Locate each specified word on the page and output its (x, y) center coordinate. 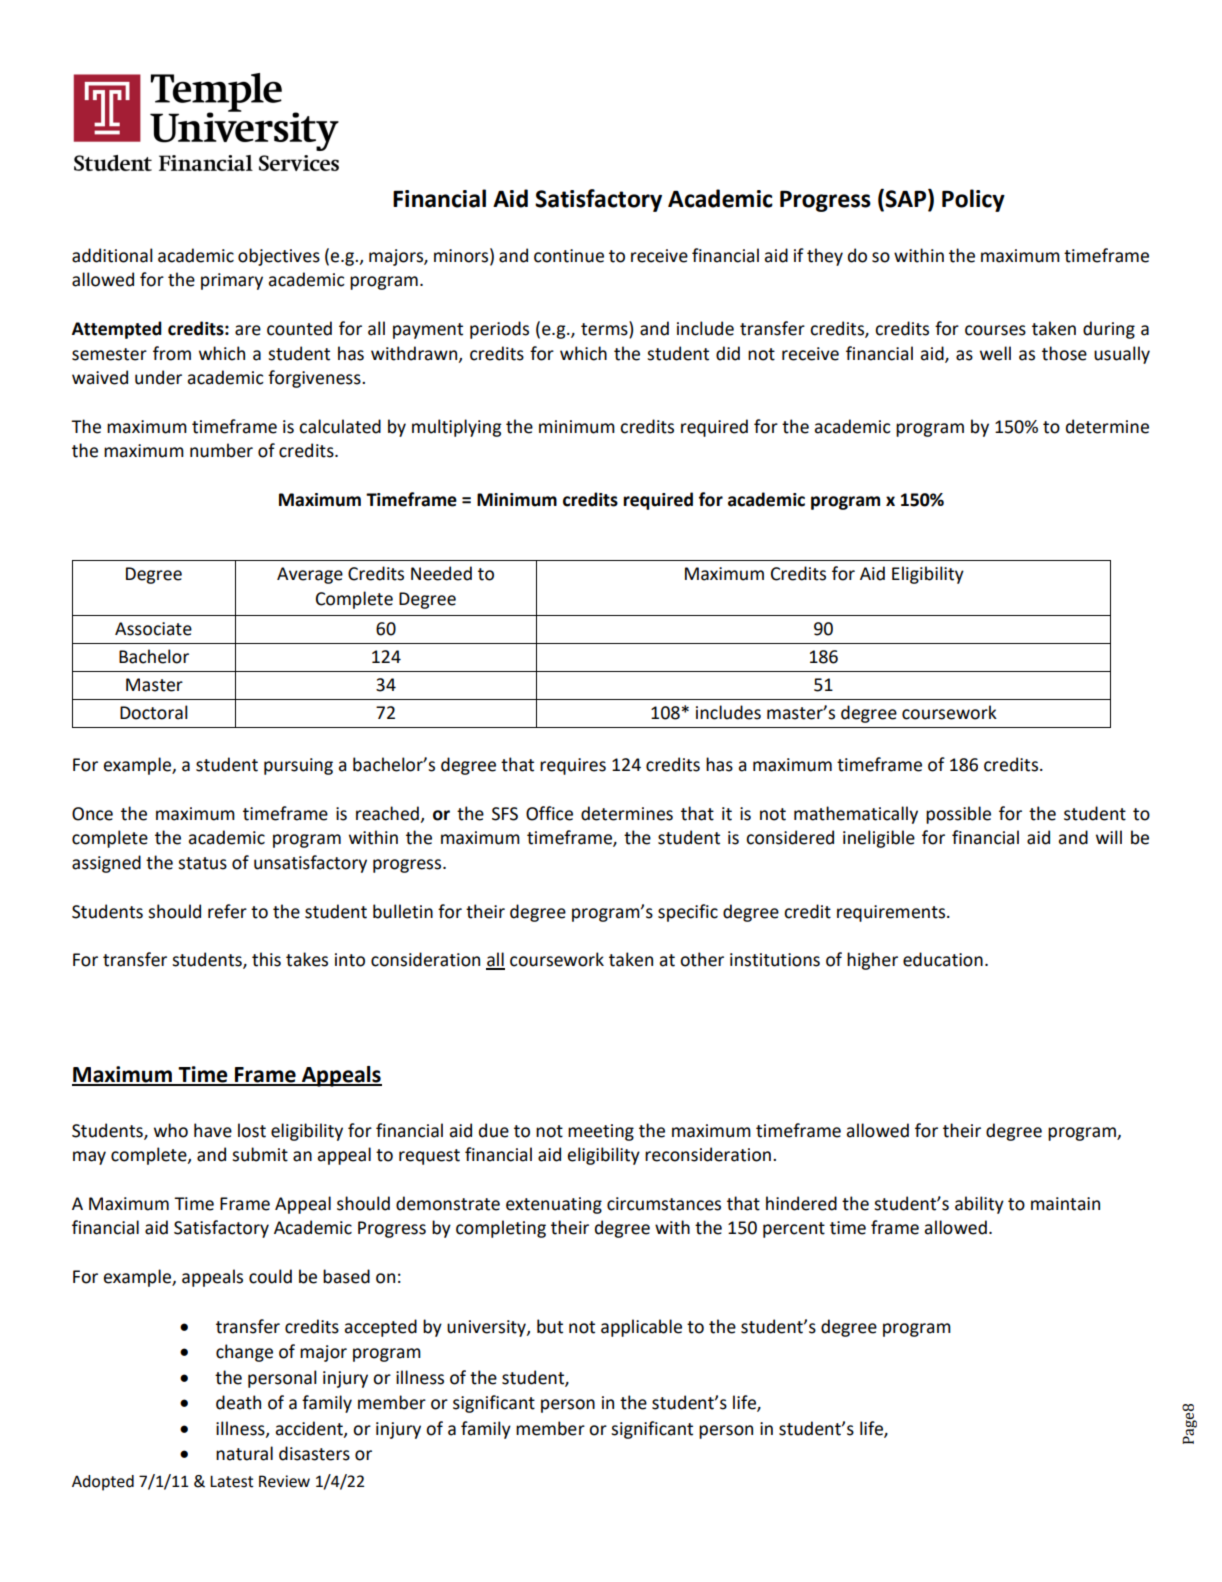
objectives (279, 257)
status (202, 863)
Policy (973, 200)
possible (958, 815)
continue (569, 256)
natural (244, 1453)
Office (549, 813)
